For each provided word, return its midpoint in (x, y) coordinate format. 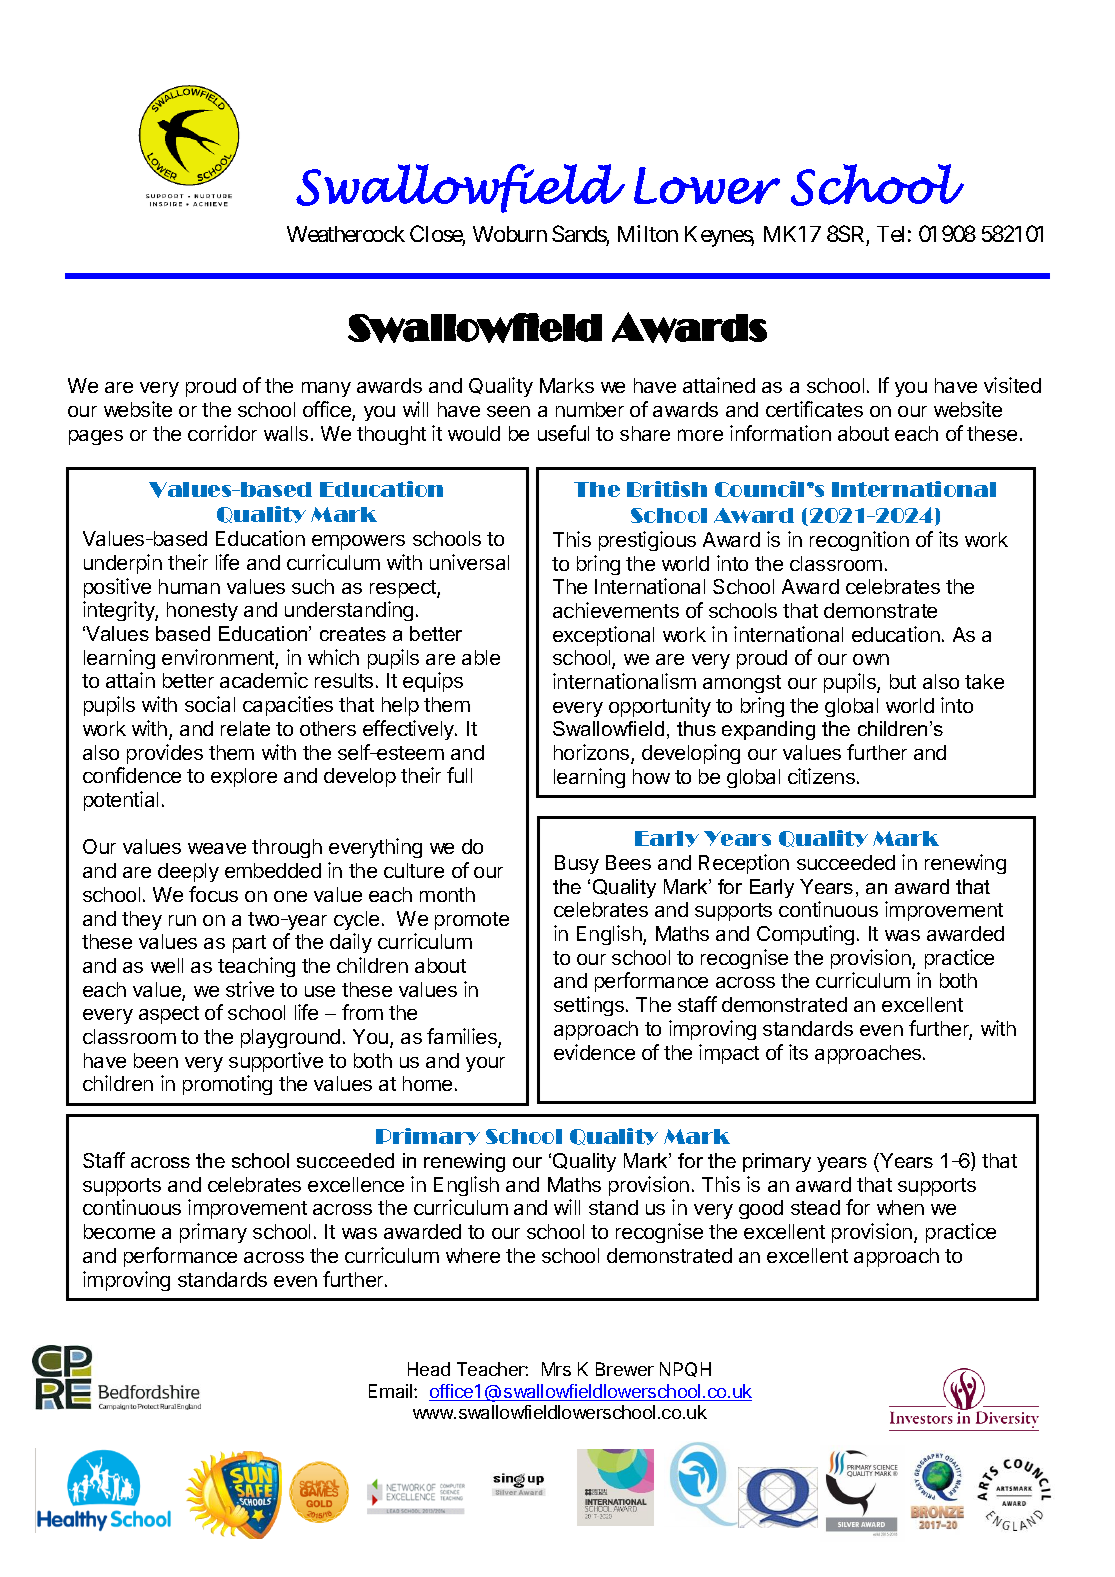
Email (392, 1391)
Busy (577, 864)
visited (1012, 385)
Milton (648, 233)
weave (217, 848)
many (326, 389)
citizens (821, 776)
